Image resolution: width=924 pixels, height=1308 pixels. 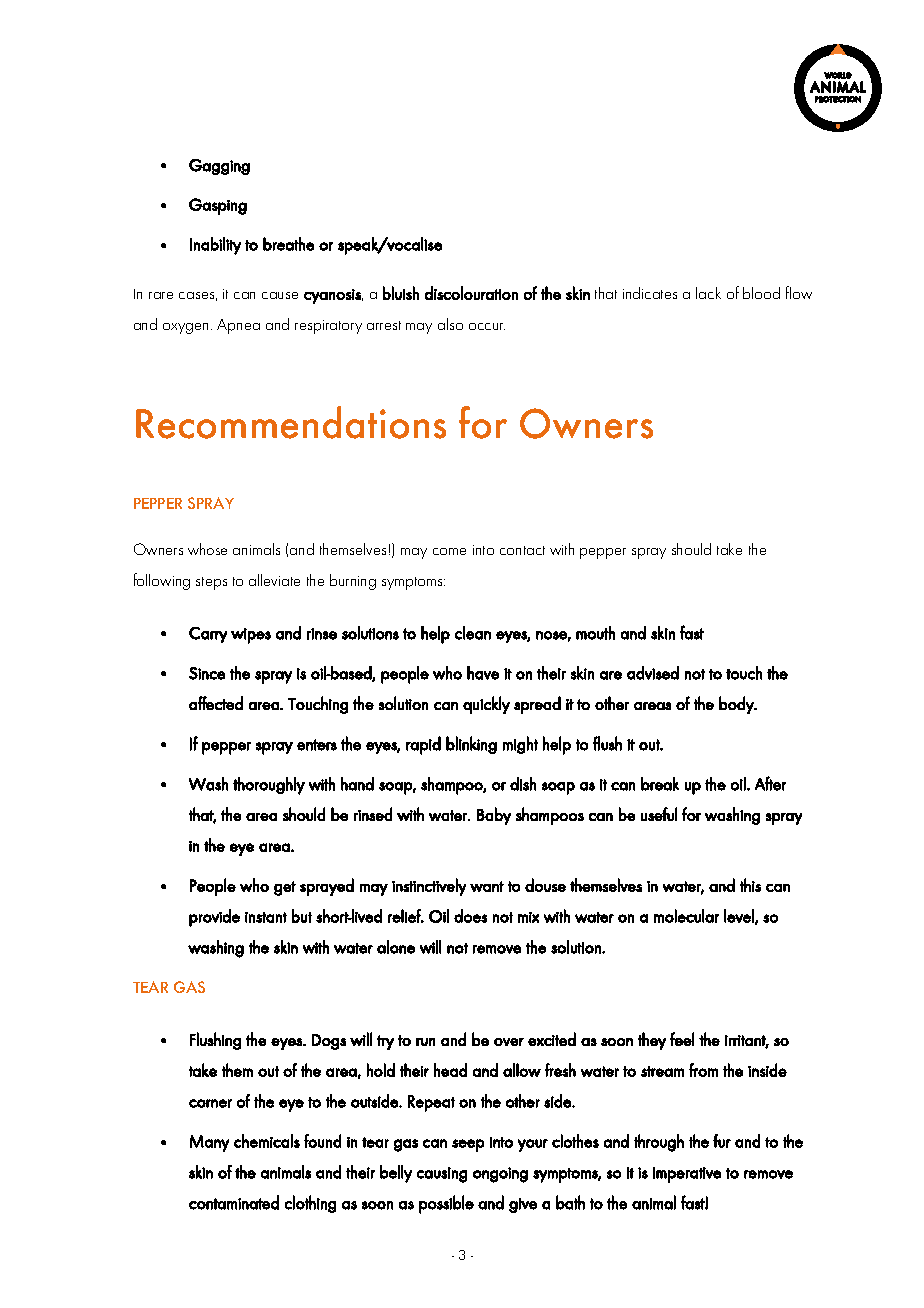 I want to click on mouth, so click(x=595, y=633).
